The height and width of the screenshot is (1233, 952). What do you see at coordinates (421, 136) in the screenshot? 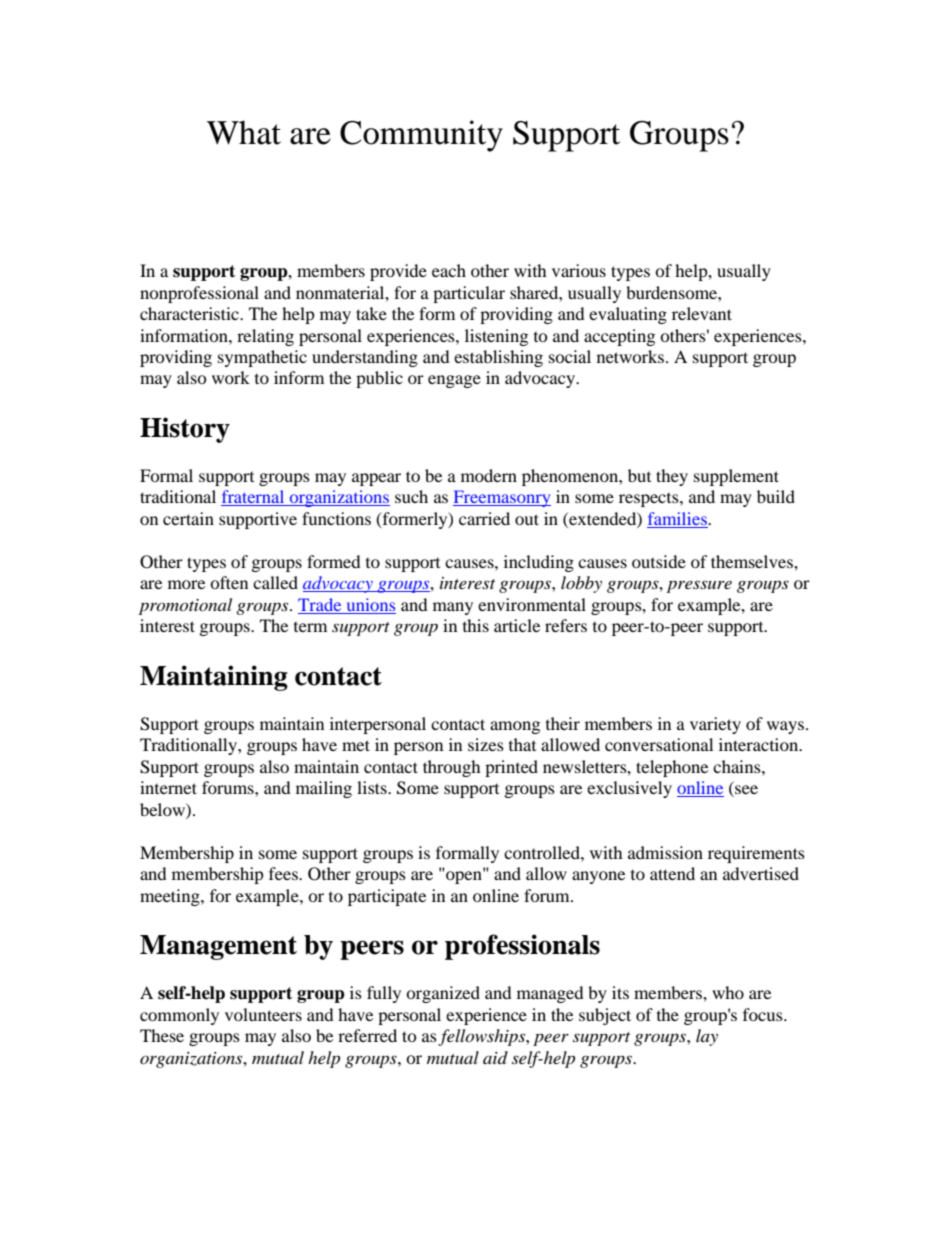
I see `Community` at bounding box center [421, 136].
